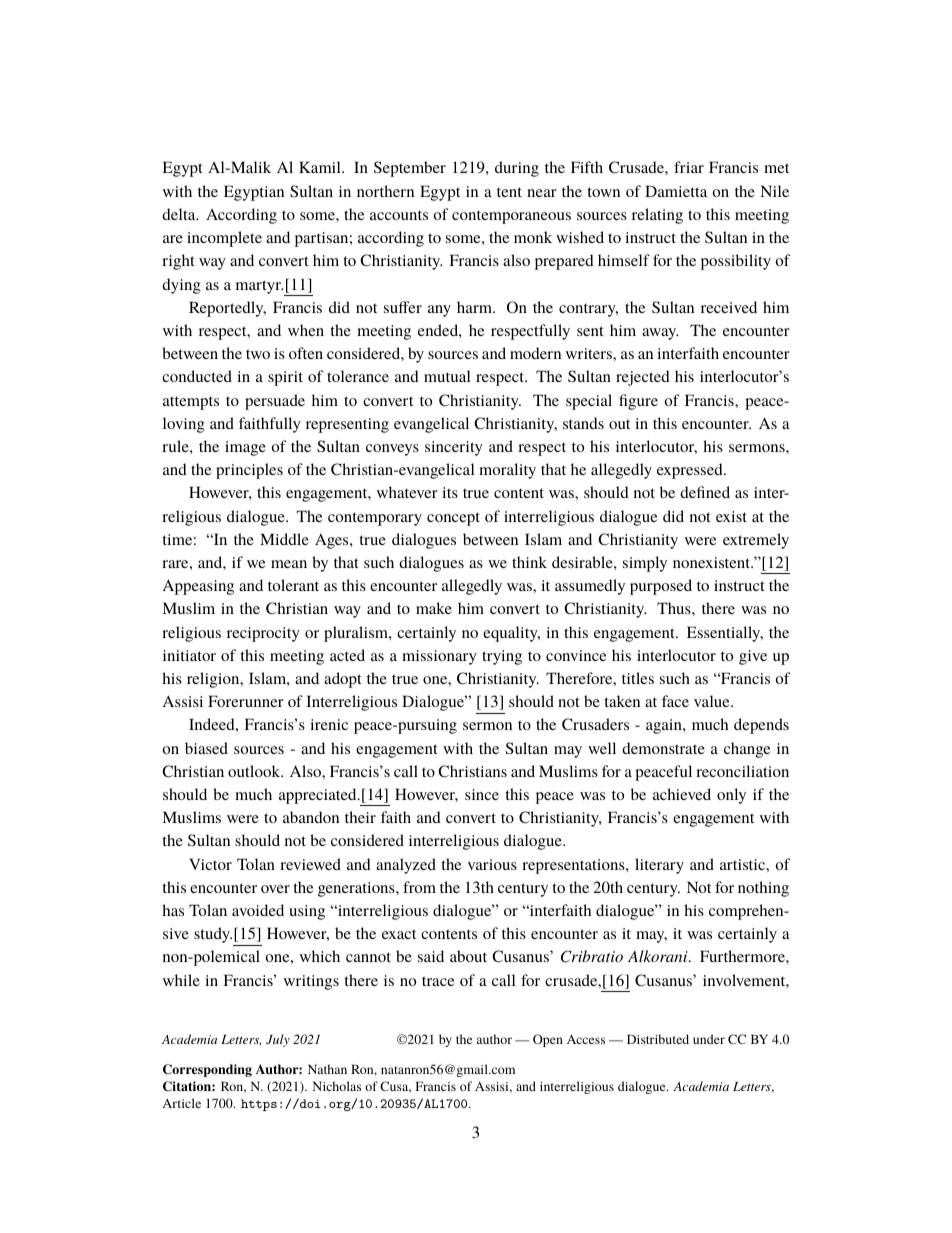  I want to click on Thus, so click(675, 608).
